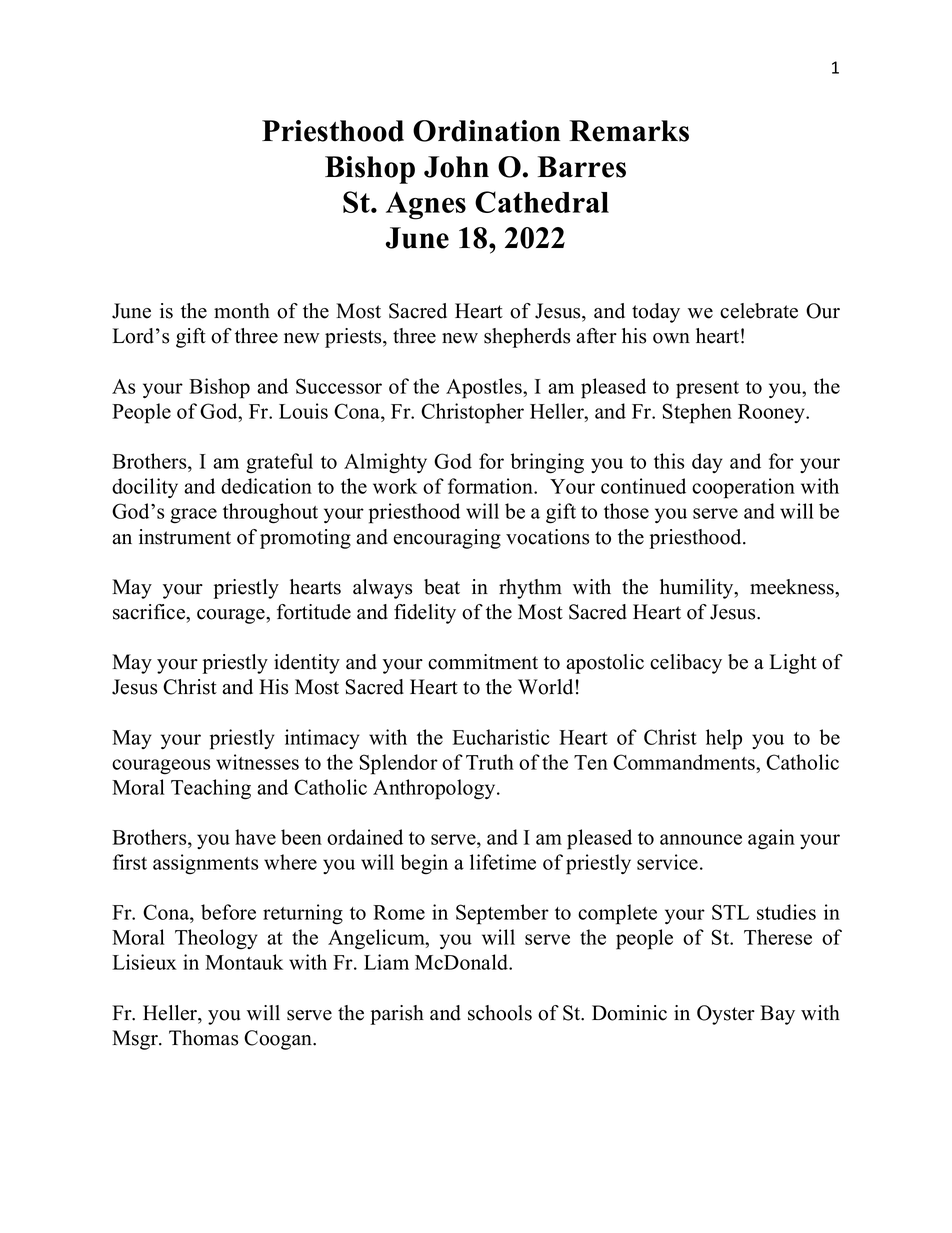 This page has height=1233, width=952. Describe the element at coordinates (242, 311) in the page. I see `month` at that location.
